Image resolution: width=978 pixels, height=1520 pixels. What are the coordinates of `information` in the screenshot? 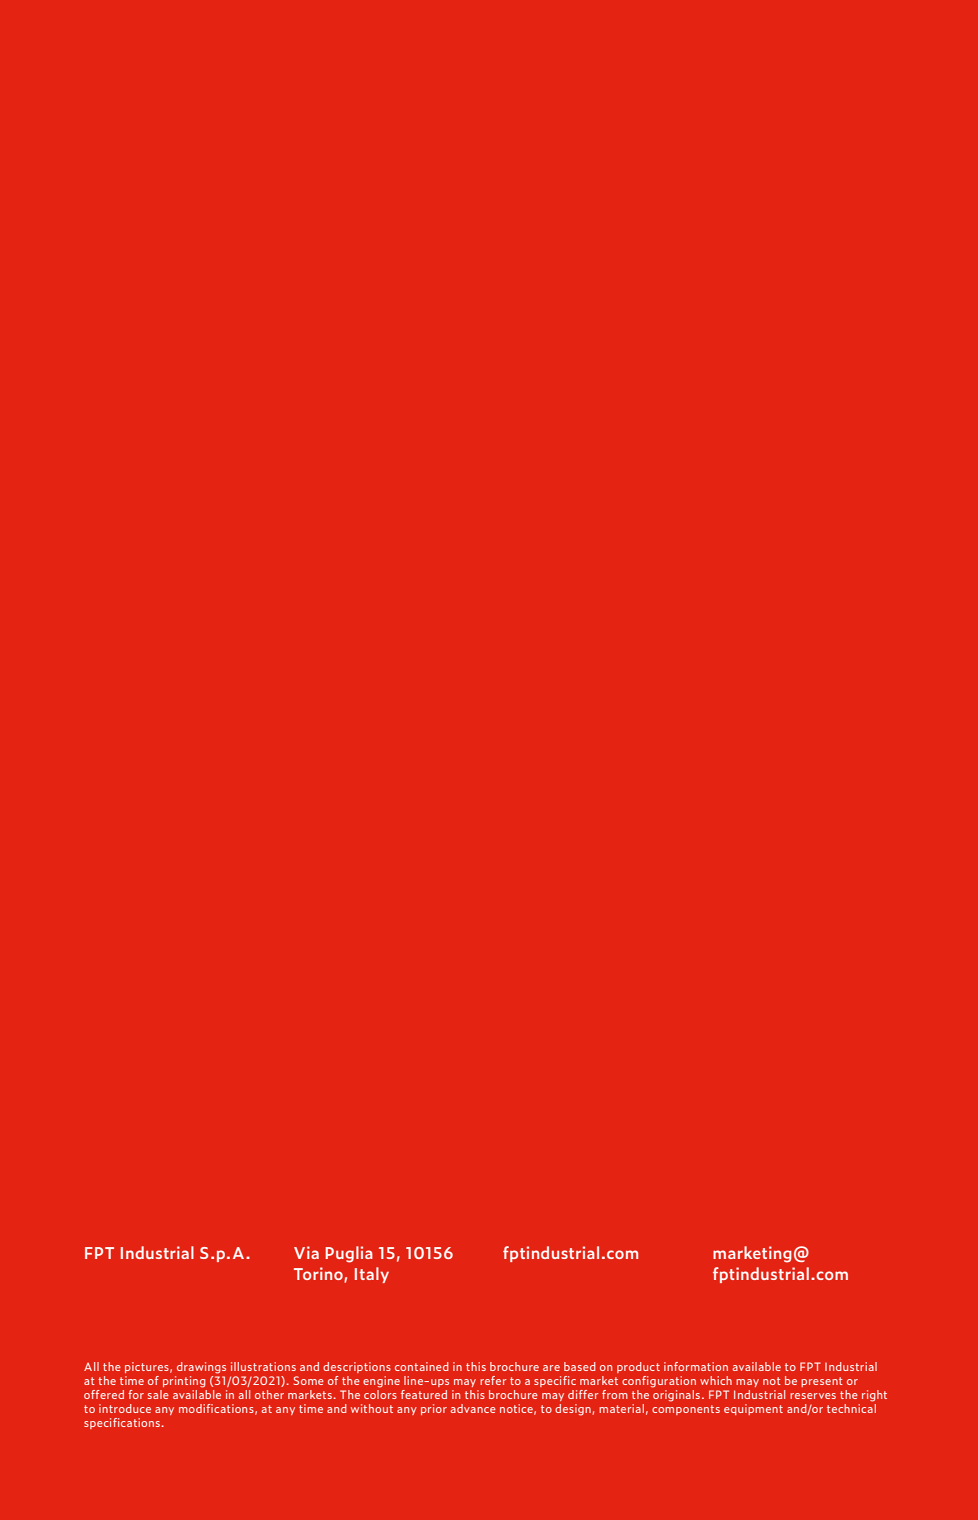 It's located at (696, 1366).
